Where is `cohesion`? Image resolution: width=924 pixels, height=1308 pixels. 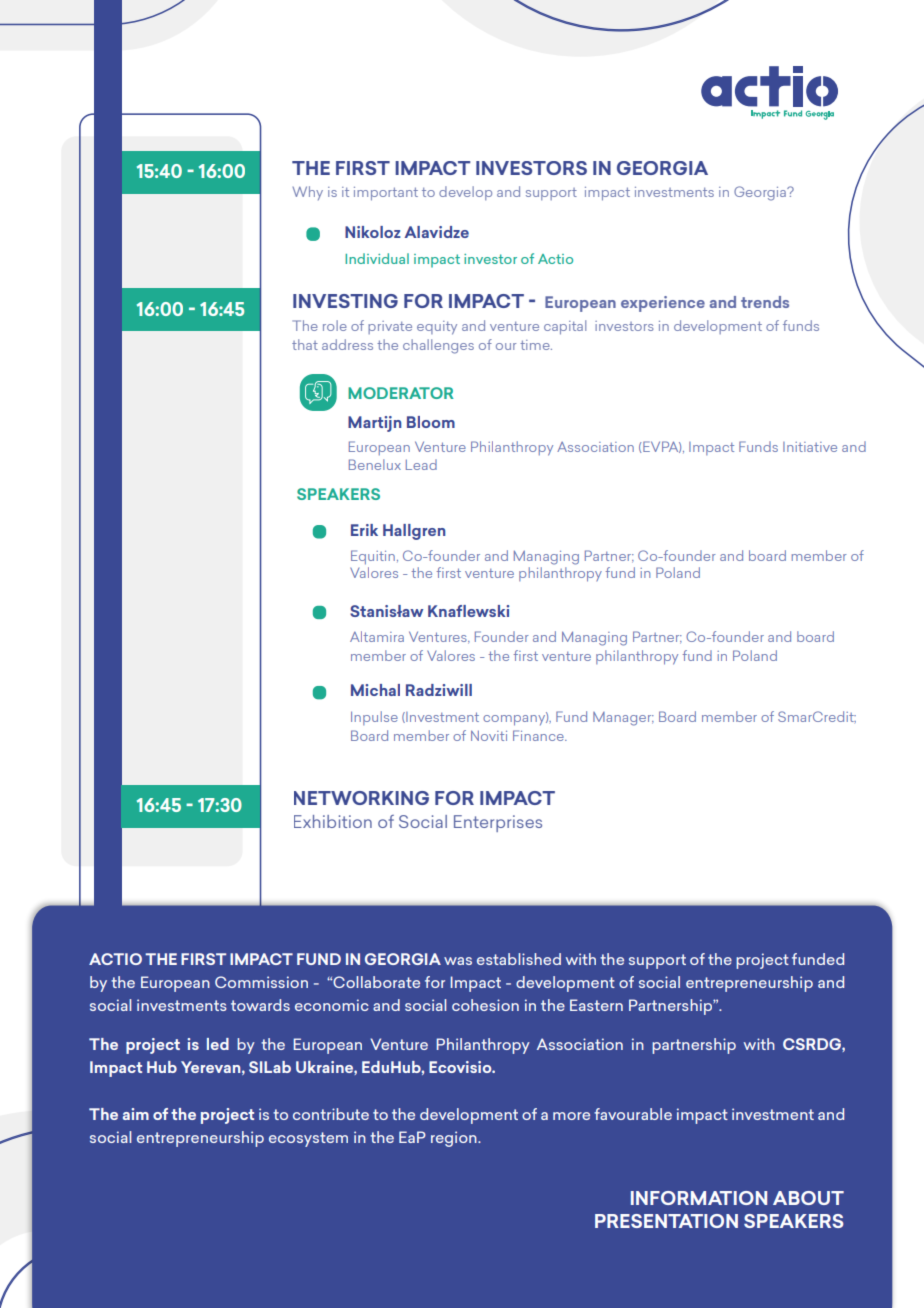
cohesion is located at coordinates (485, 1005).
